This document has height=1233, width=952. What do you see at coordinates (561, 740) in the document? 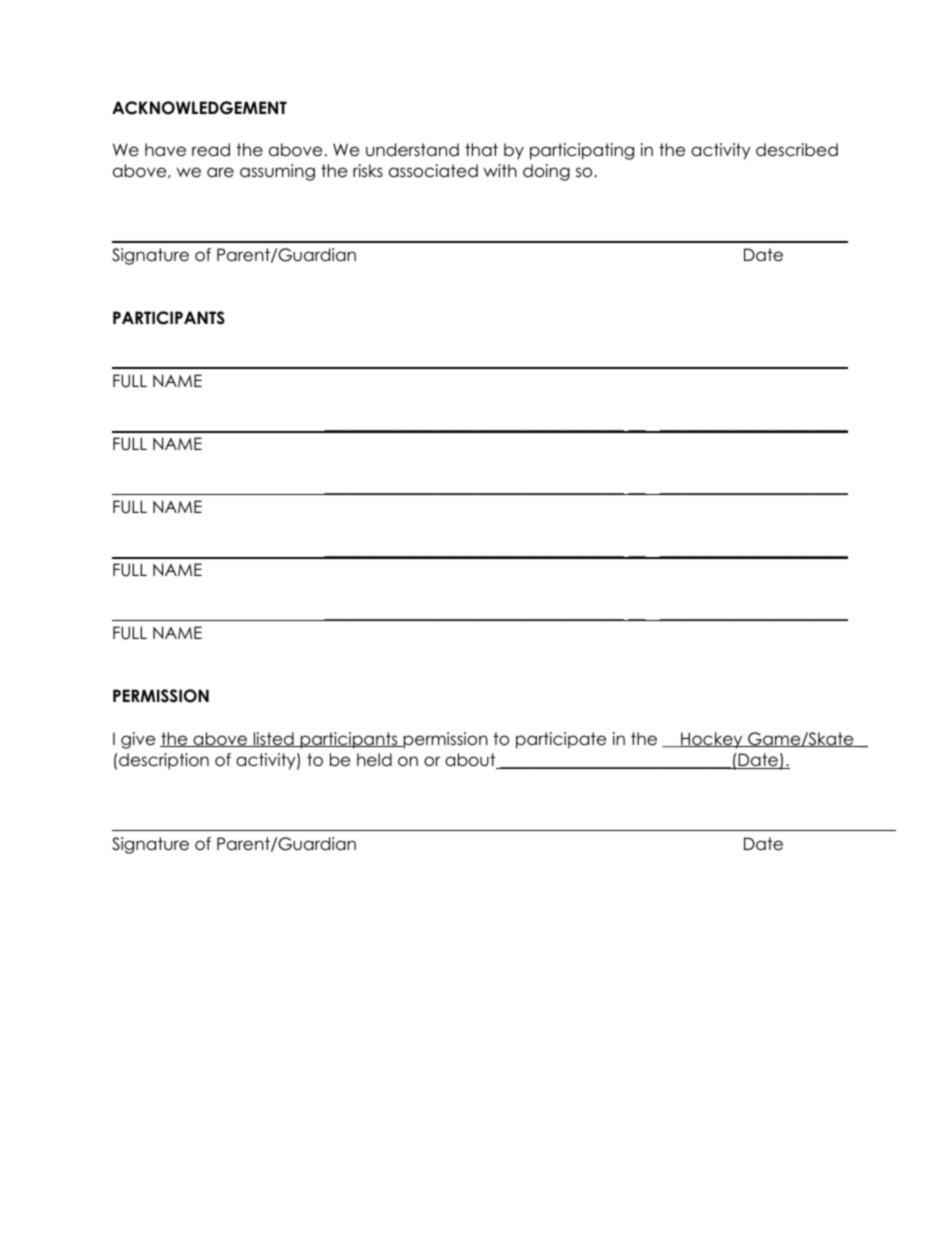
I see `participate` at bounding box center [561, 740].
